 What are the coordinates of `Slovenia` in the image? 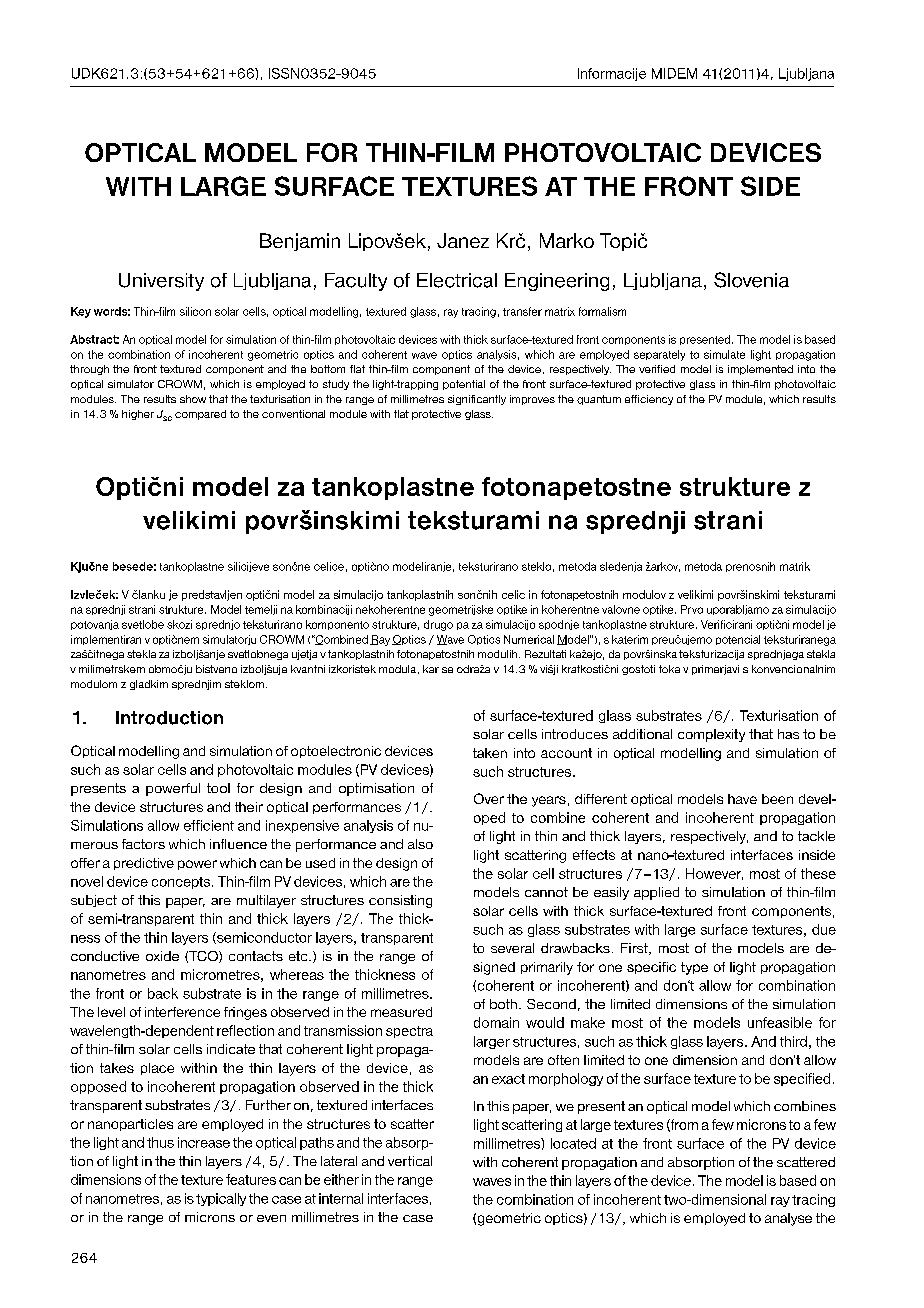 It's located at (751, 280).
